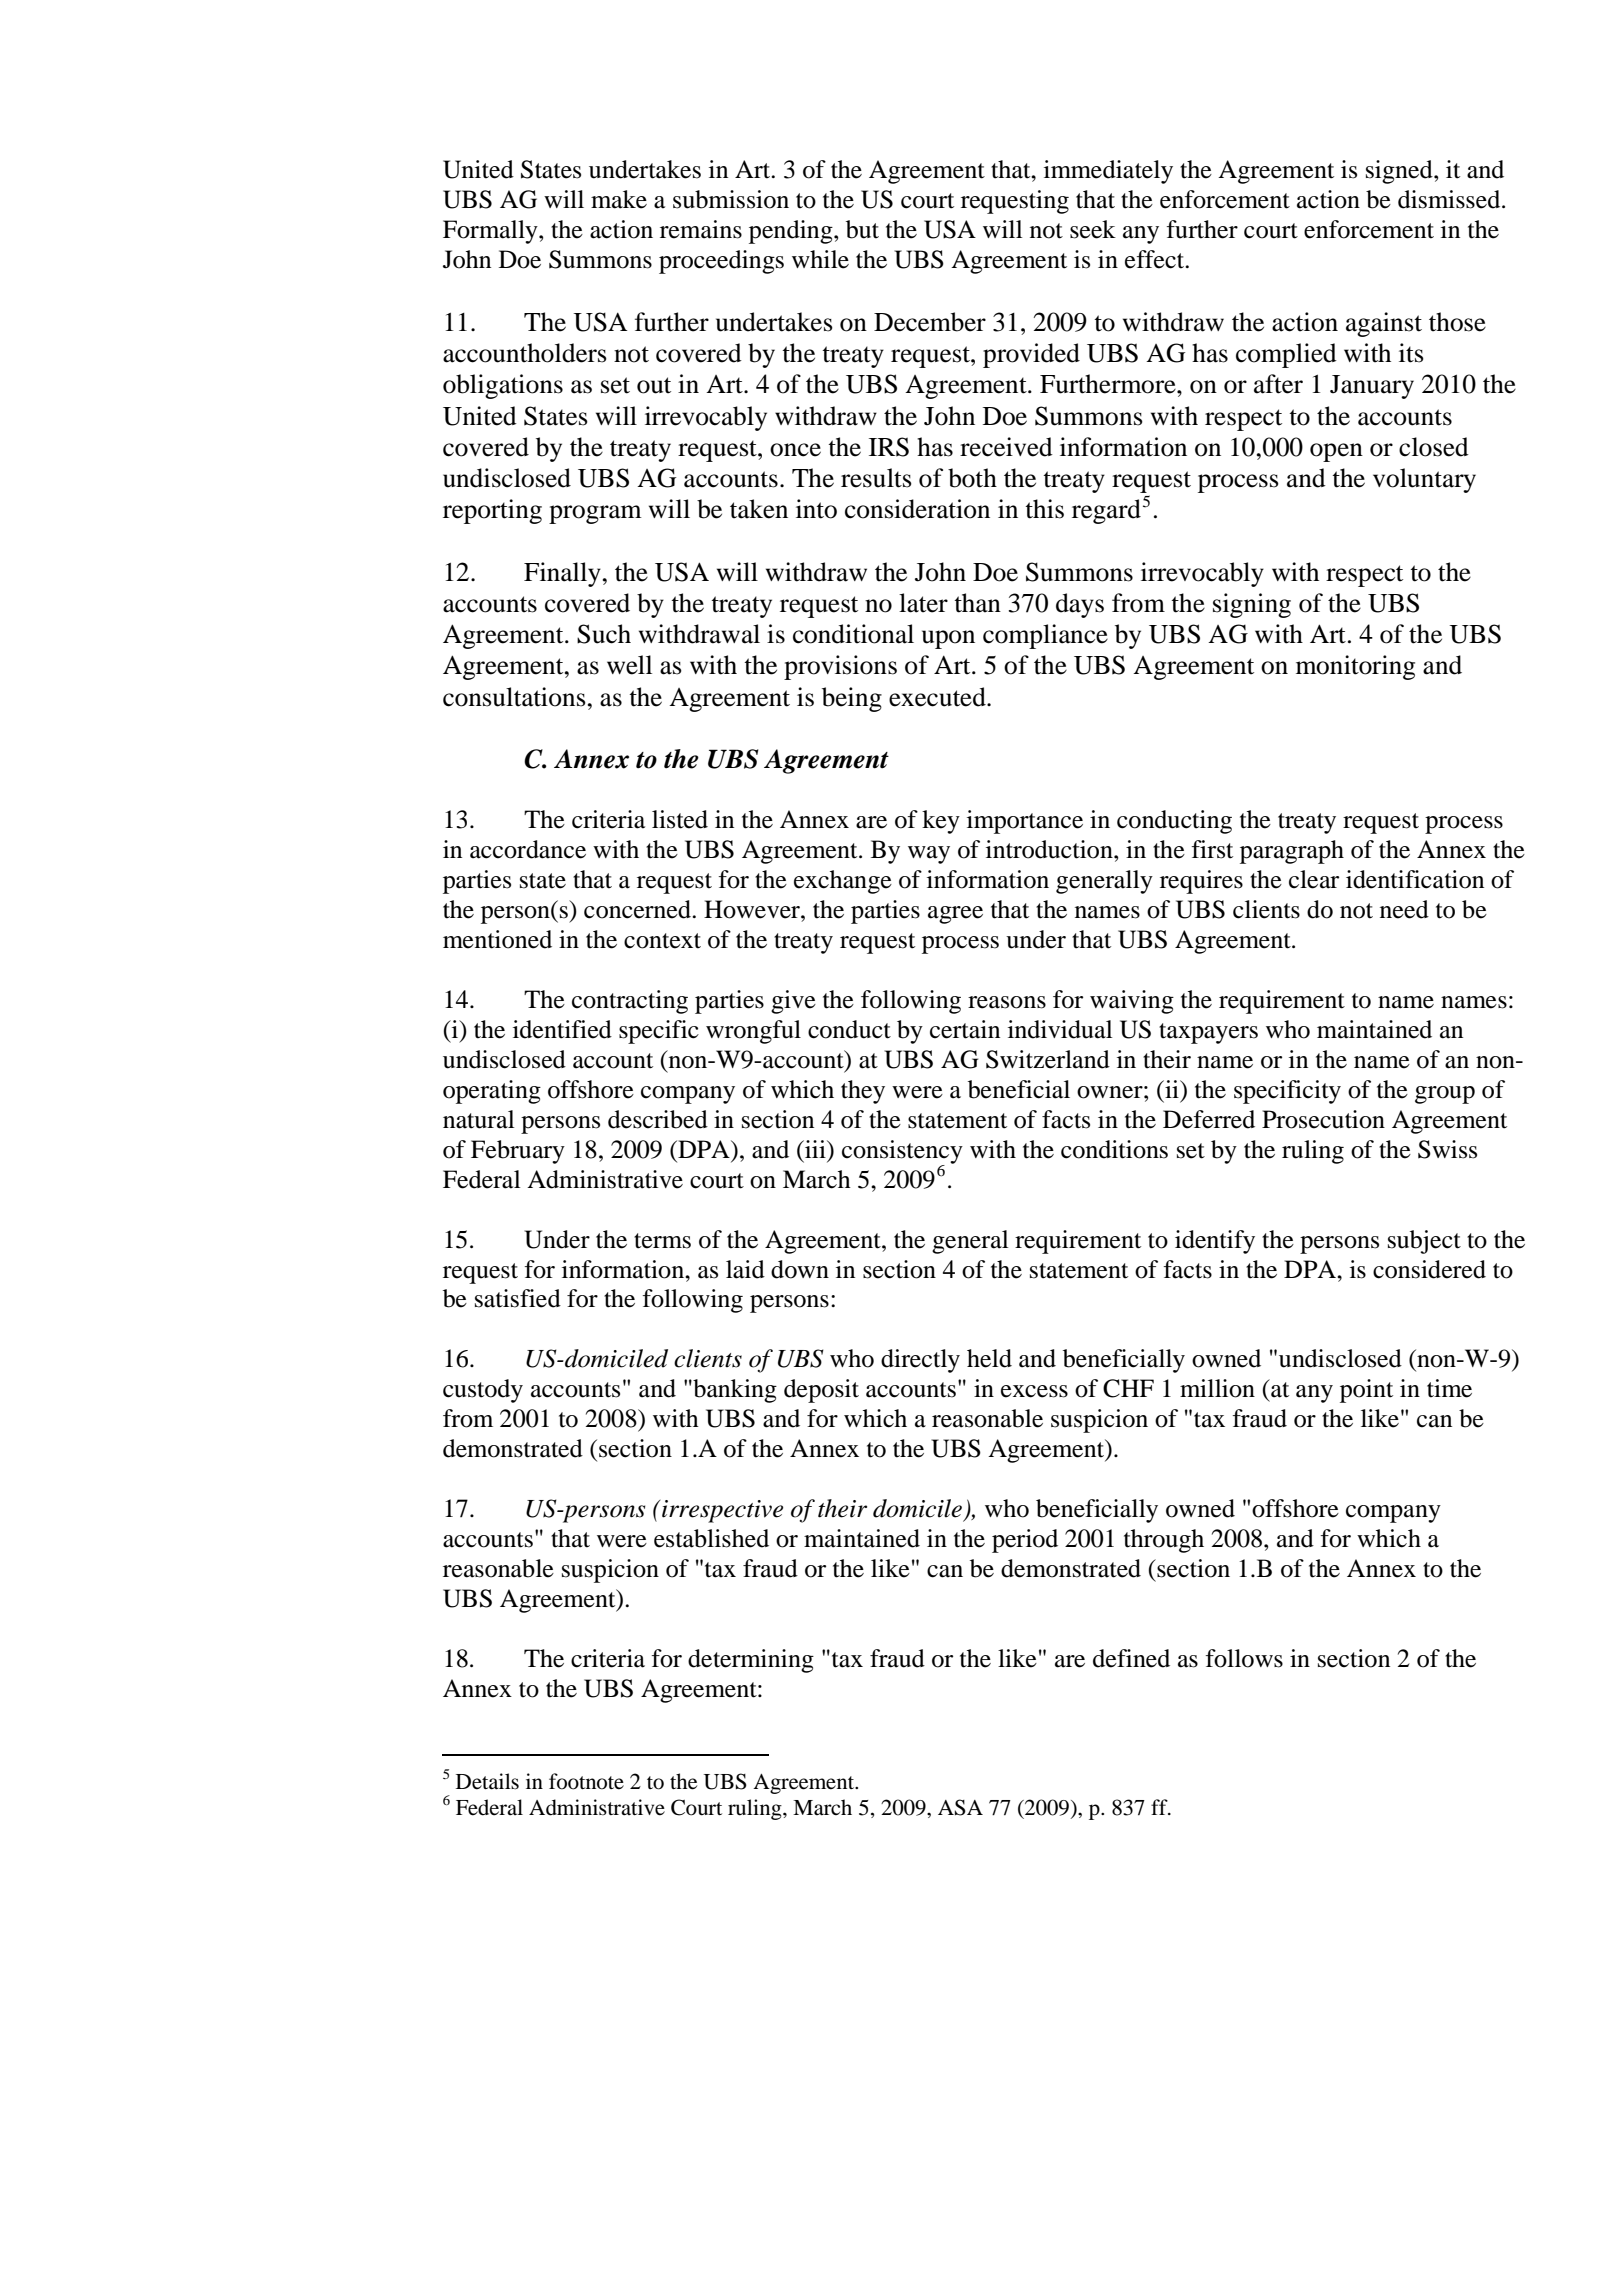 The height and width of the image is (2287, 1617). What do you see at coordinates (586, 1781) in the image?
I see `footnote` at bounding box center [586, 1781].
